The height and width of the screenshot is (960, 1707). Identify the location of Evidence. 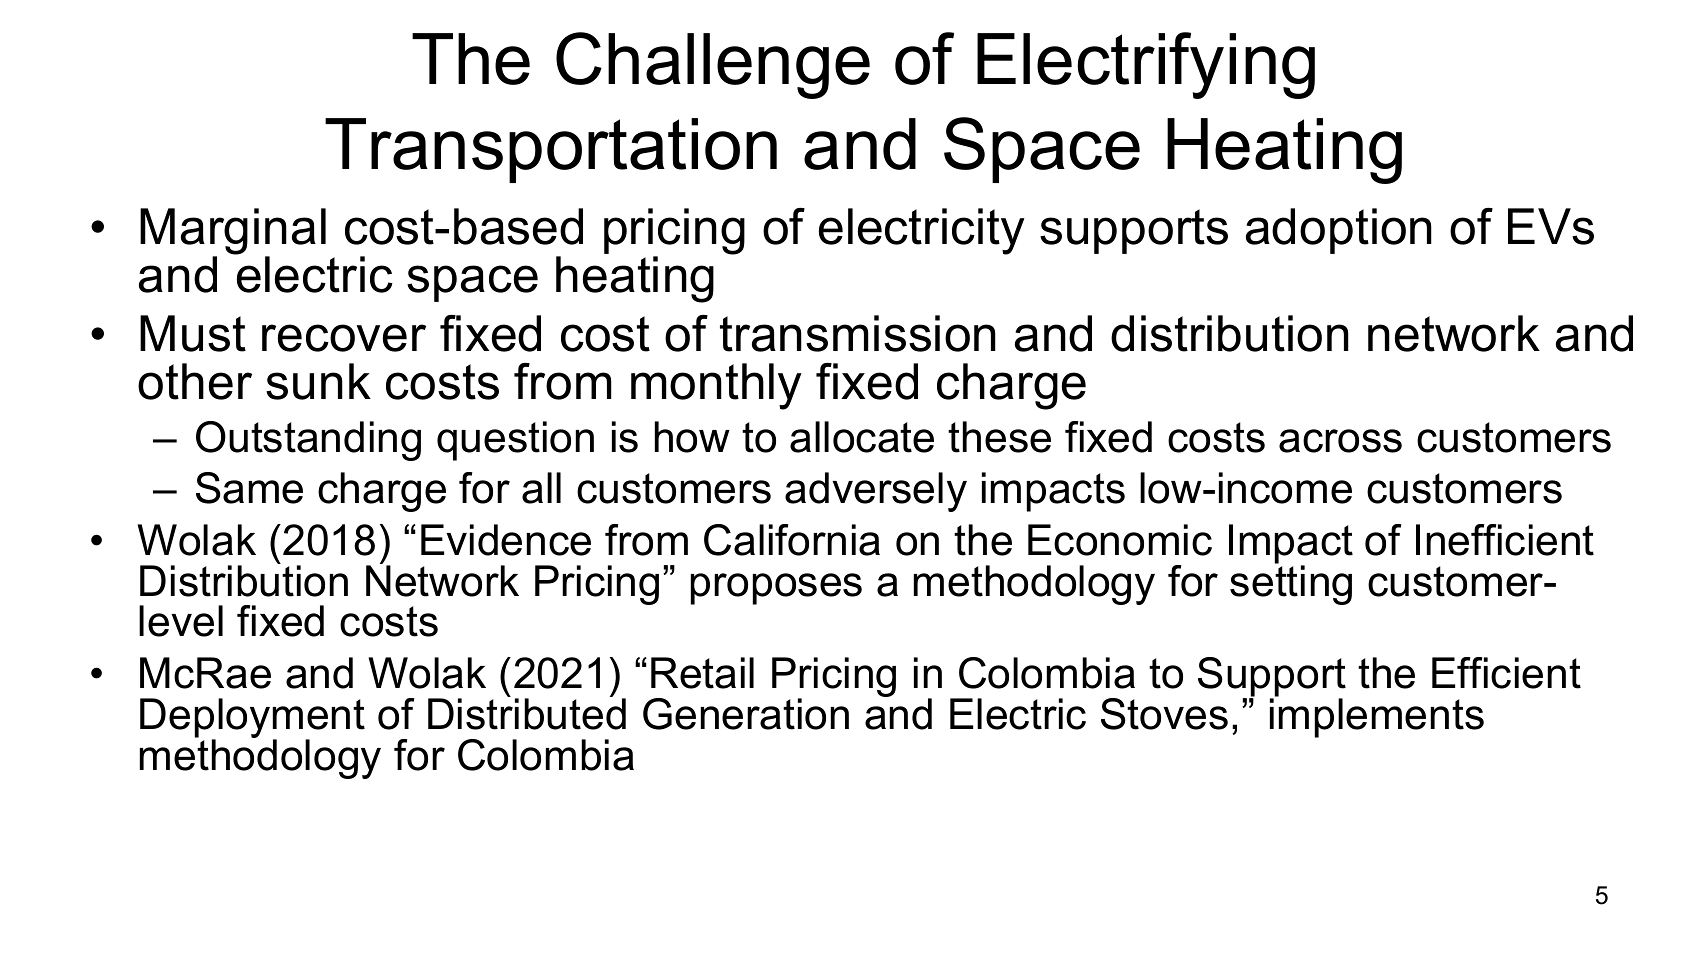
(506, 540).
